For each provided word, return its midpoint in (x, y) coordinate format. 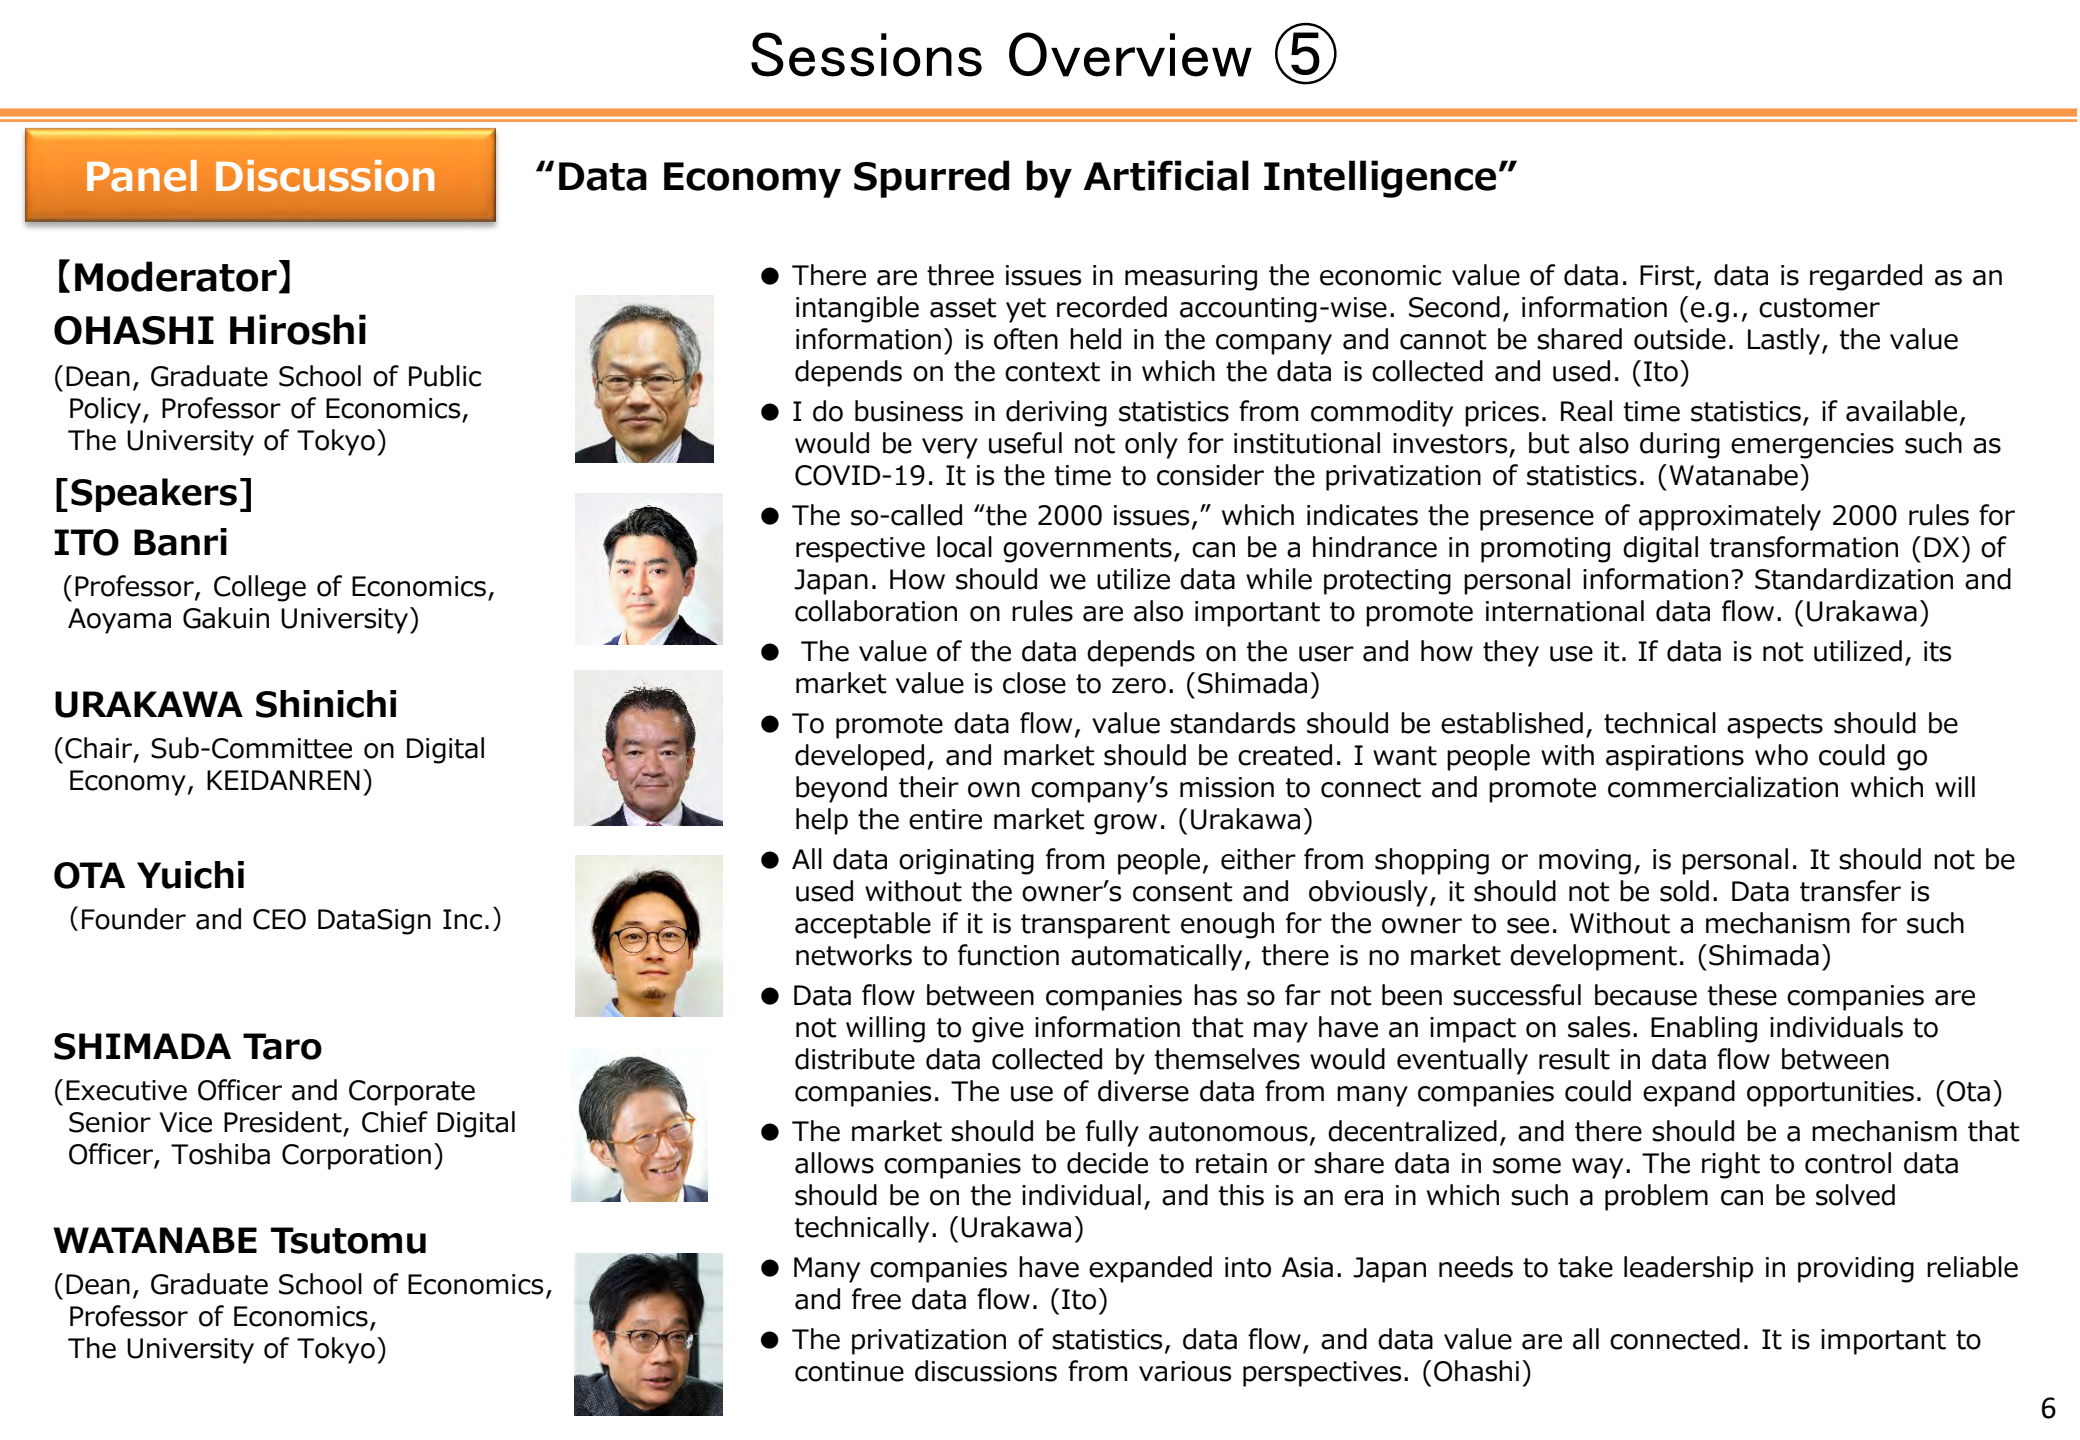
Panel (142, 176)
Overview (1130, 54)
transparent (1095, 926)
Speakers (154, 495)
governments (1087, 550)
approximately (1730, 517)
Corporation (356, 1157)
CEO (279, 919)
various (1185, 1371)
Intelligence (1380, 179)
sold (1684, 891)
